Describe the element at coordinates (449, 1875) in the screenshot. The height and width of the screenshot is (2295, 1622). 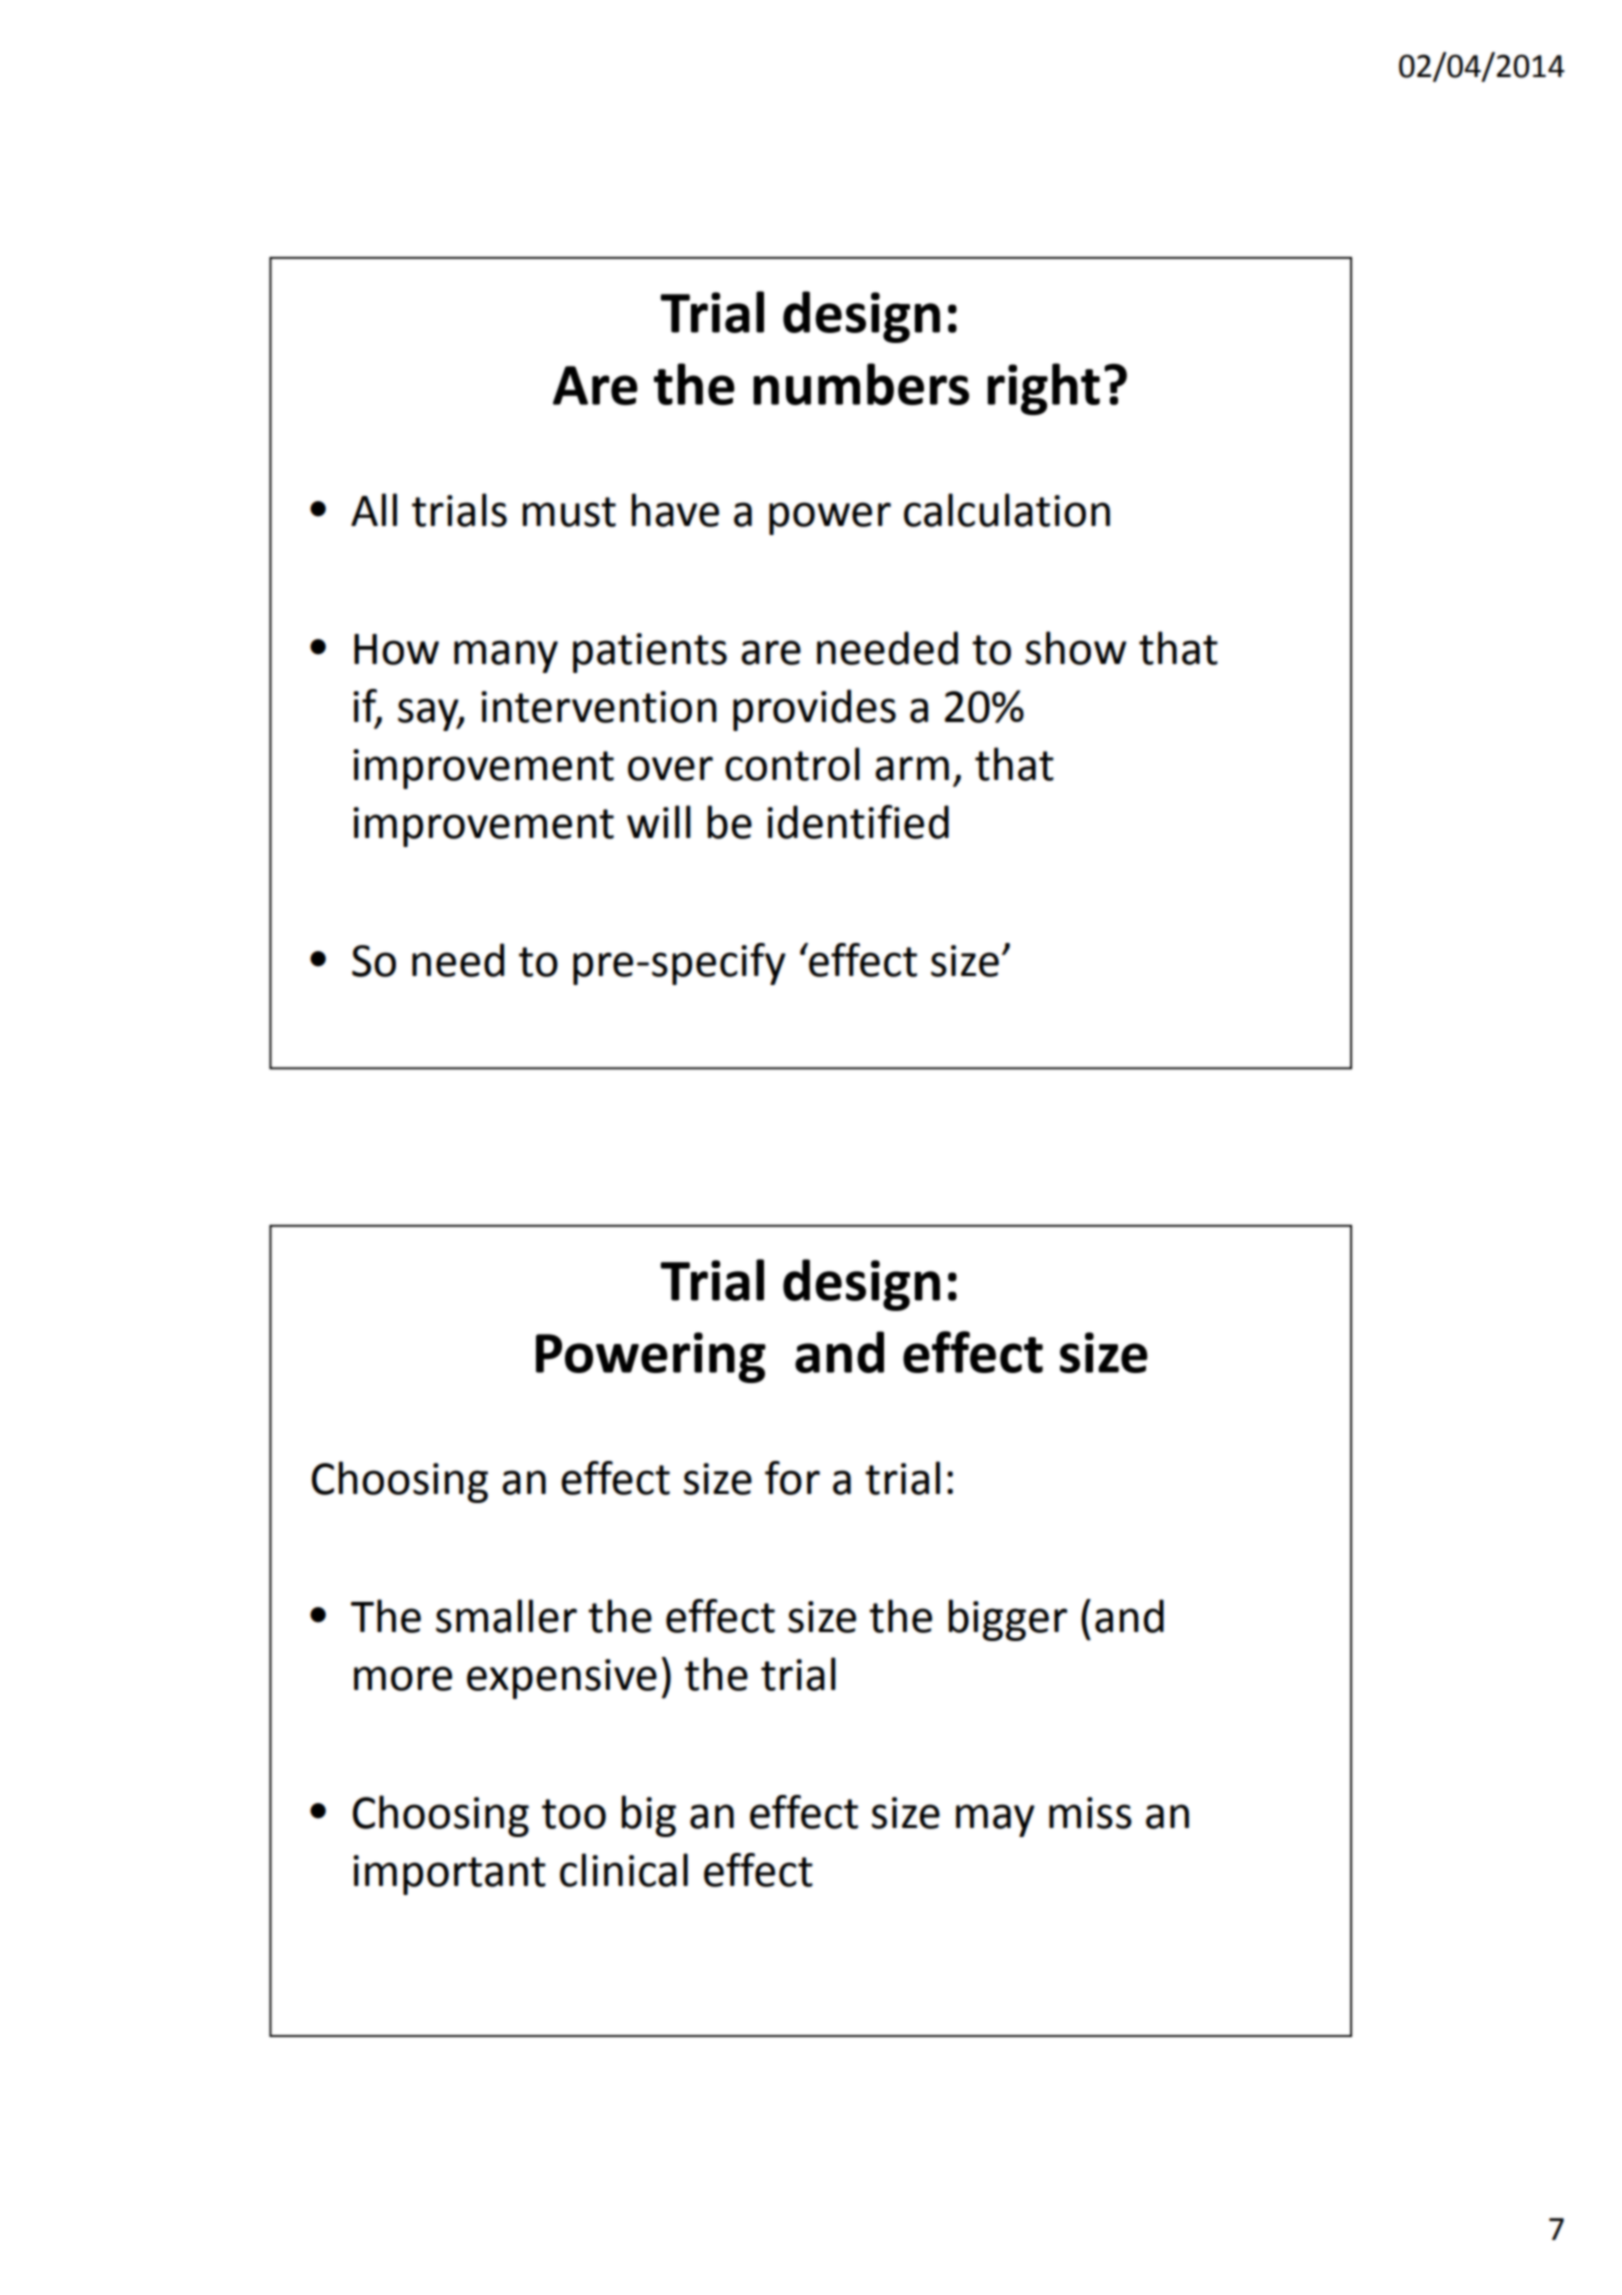
I see `important` at that location.
